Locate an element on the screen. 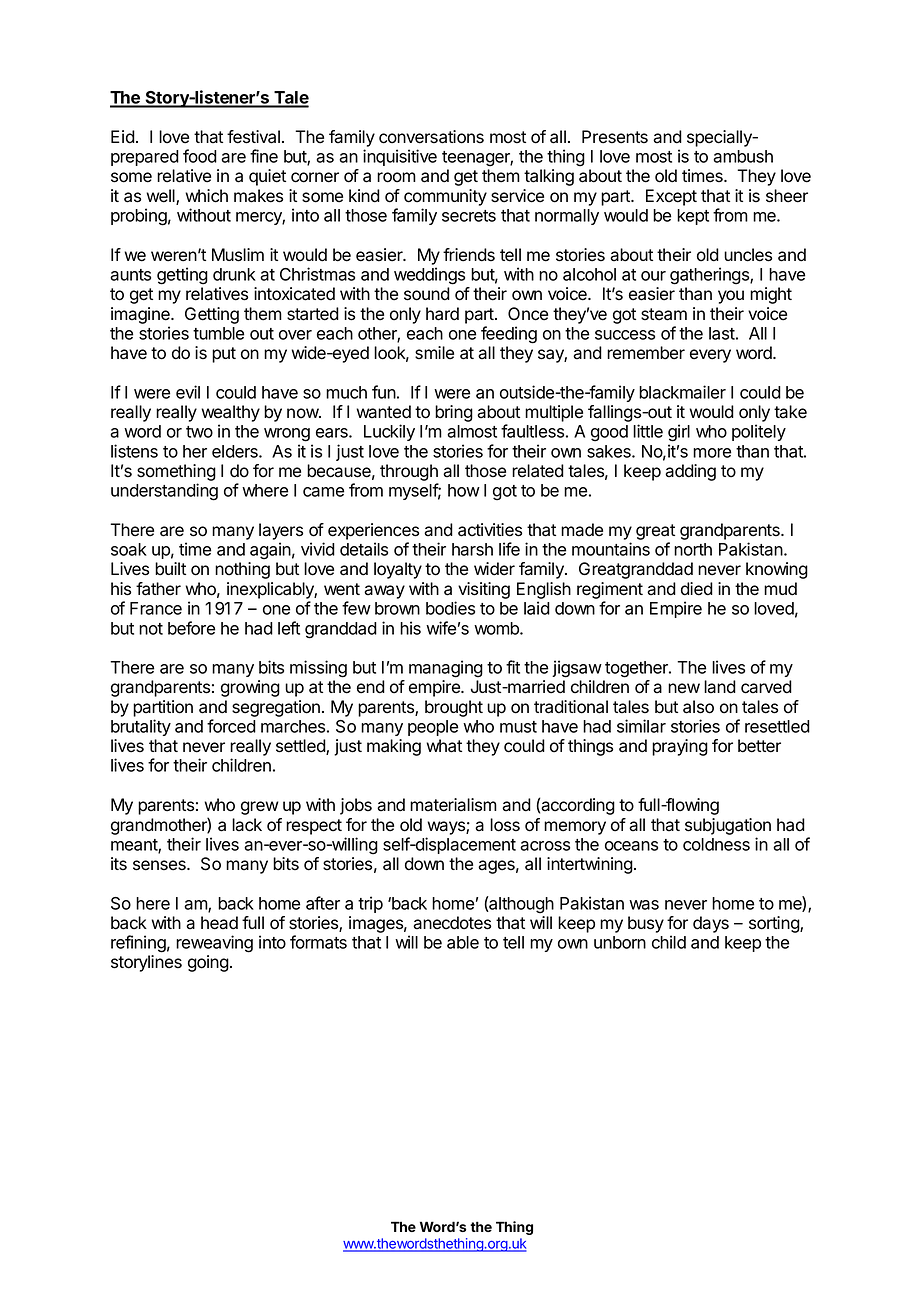 The height and width of the screenshot is (1308, 924). land is located at coordinates (720, 687).
